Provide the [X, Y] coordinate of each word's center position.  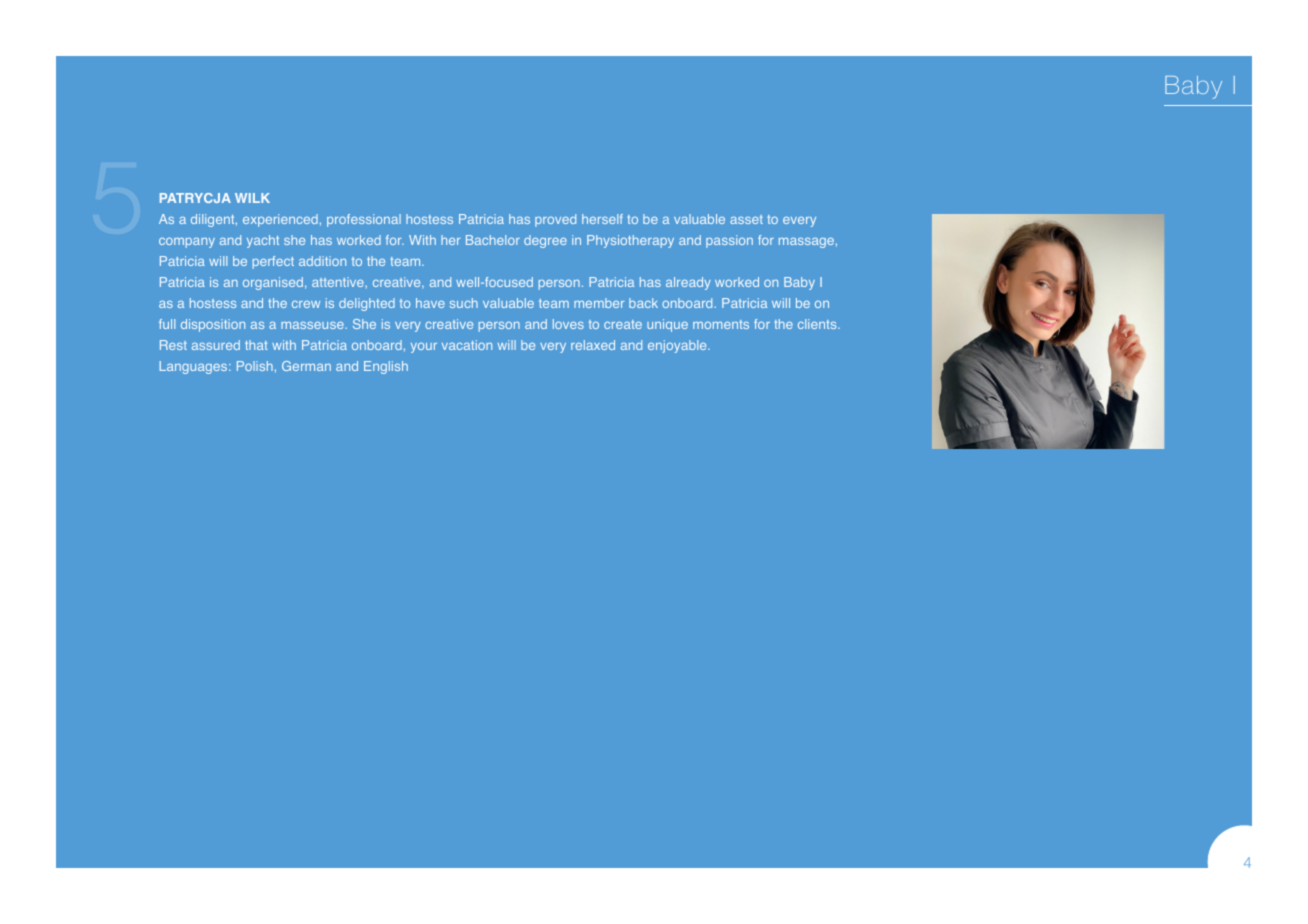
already [688, 283]
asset [746, 219]
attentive [339, 282]
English [386, 367]
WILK [252, 198]
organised [273, 283]
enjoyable [678, 346]
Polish [255, 366]
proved [555, 220]
